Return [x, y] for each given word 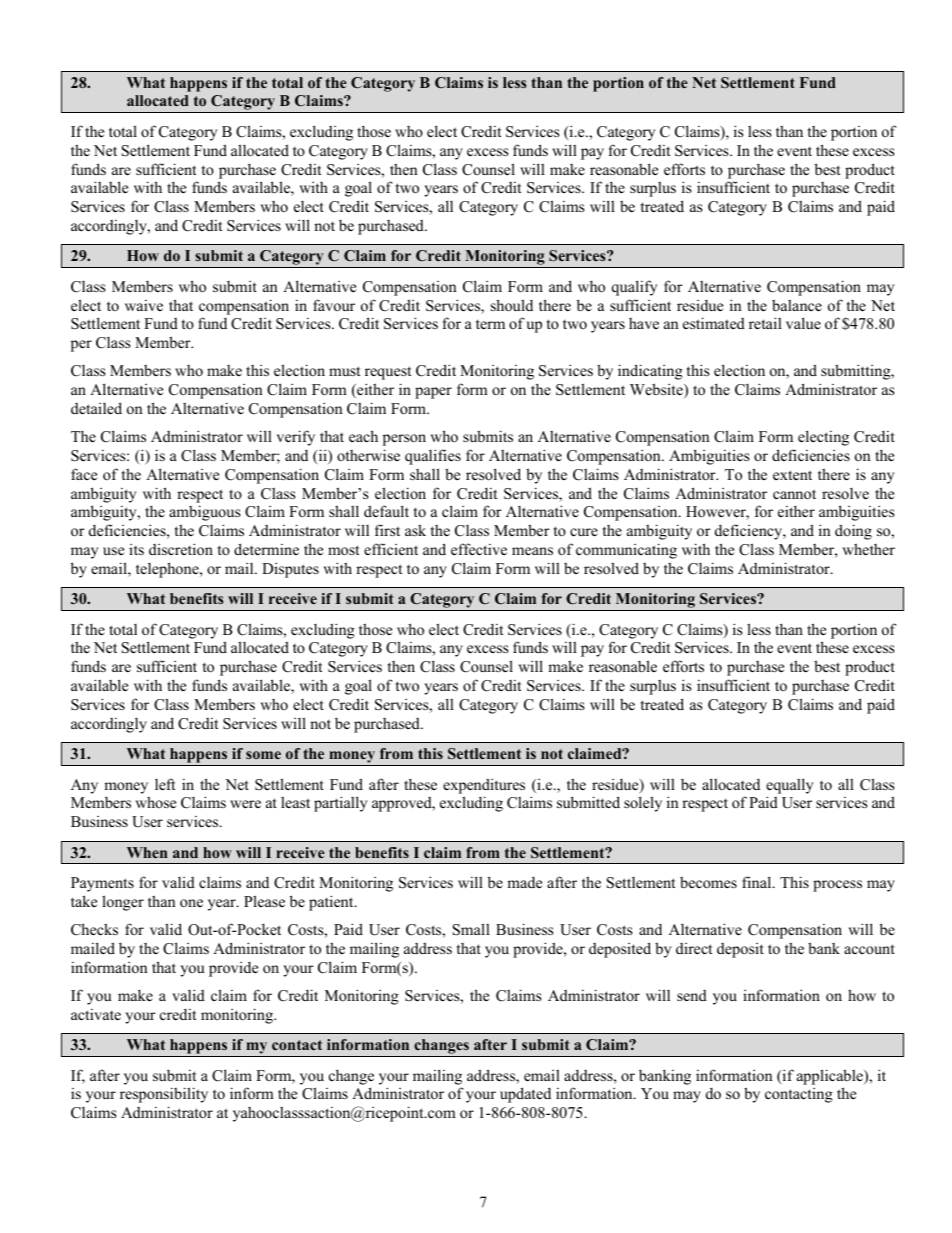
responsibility [164, 1095]
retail [765, 323]
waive [144, 305]
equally [789, 786]
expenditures [484, 786]
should [512, 305]
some [263, 755]
